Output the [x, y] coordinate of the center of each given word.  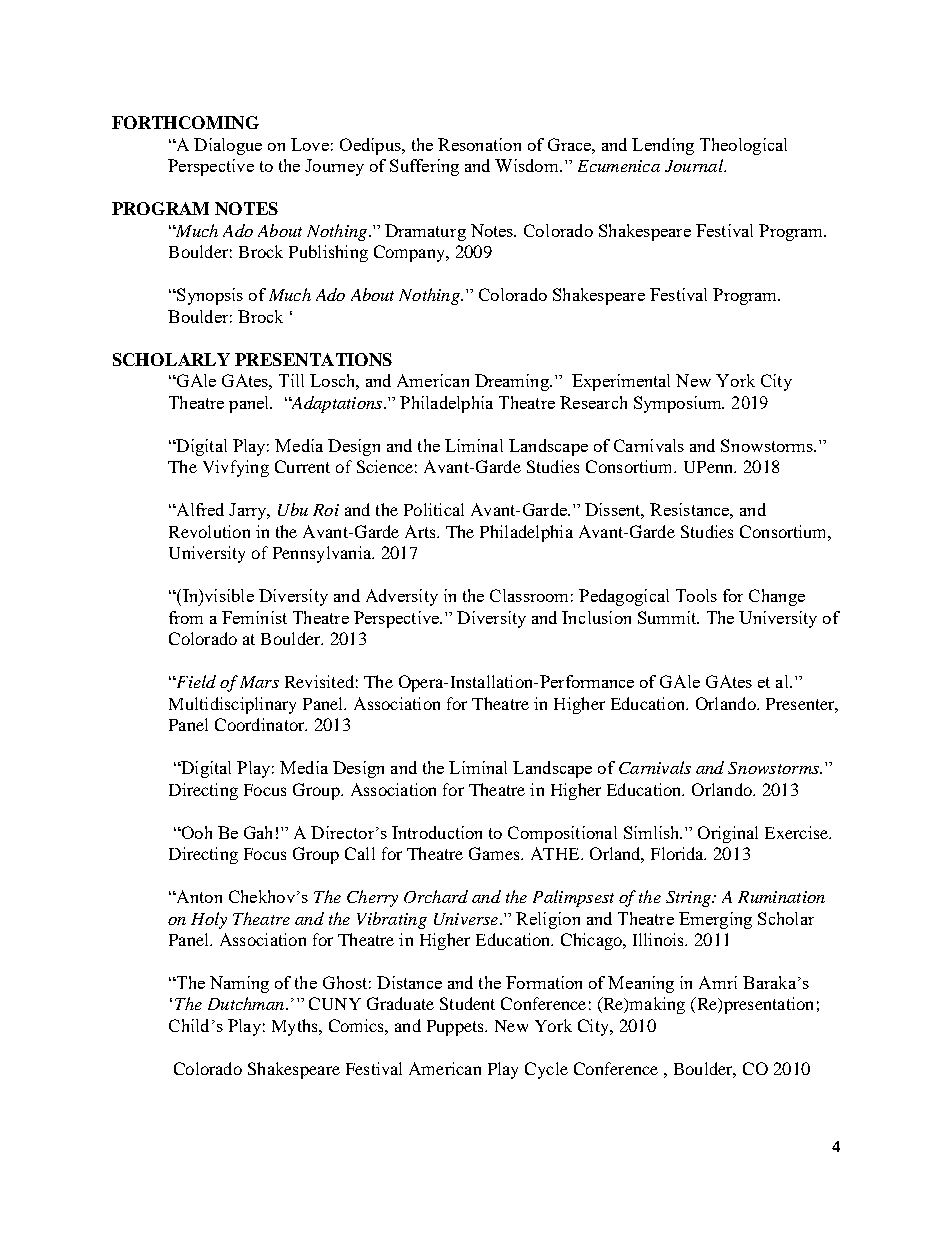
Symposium [679, 404]
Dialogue [228, 146]
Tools [696, 595]
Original [728, 834]
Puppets [456, 1028]
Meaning [641, 984]
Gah [258, 832]
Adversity [402, 597]
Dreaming [513, 382]
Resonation [479, 144]
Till [291, 380]
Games [495, 853]
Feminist [254, 617]
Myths [296, 1027]
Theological [743, 146]
